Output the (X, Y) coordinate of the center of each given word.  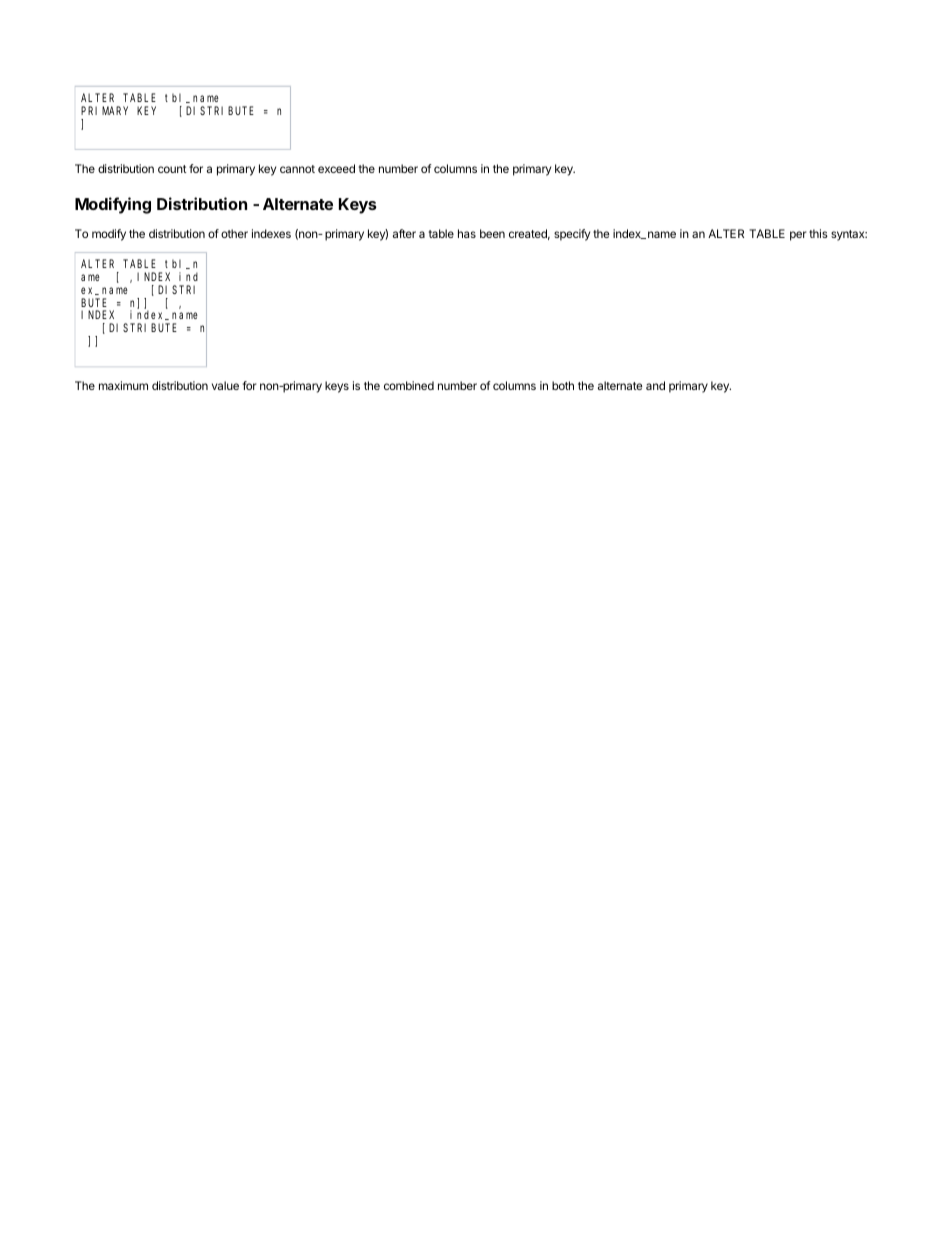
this (818, 233)
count (172, 169)
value (225, 385)
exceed (336, 168)
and (655, 385)
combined (409, 385)
